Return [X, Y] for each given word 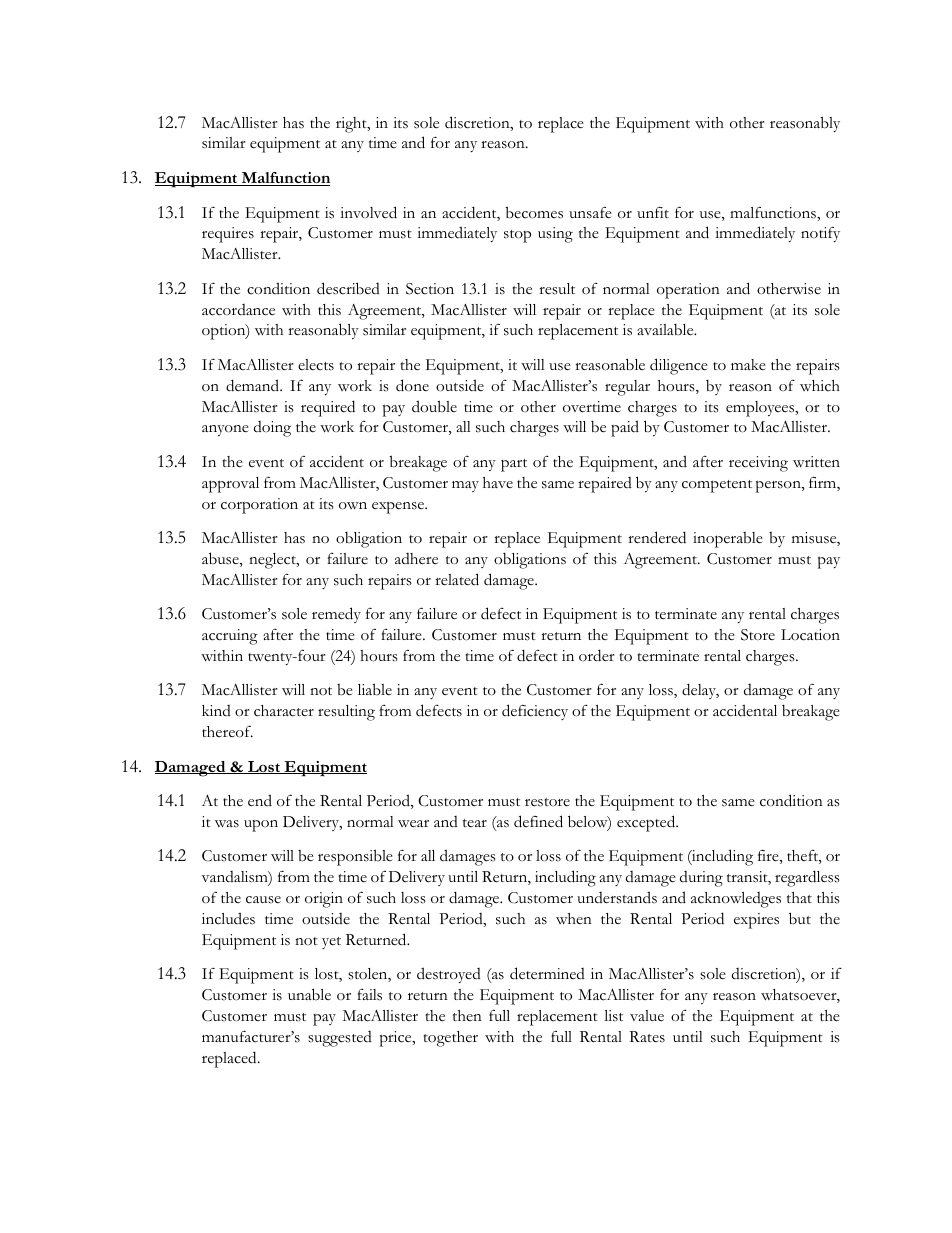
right [352, 125]
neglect [273, 561]
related [457, 579]
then [467, 1015]
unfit [653, 212]
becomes [534, 212]
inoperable [728, 540]
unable [309, 994]
